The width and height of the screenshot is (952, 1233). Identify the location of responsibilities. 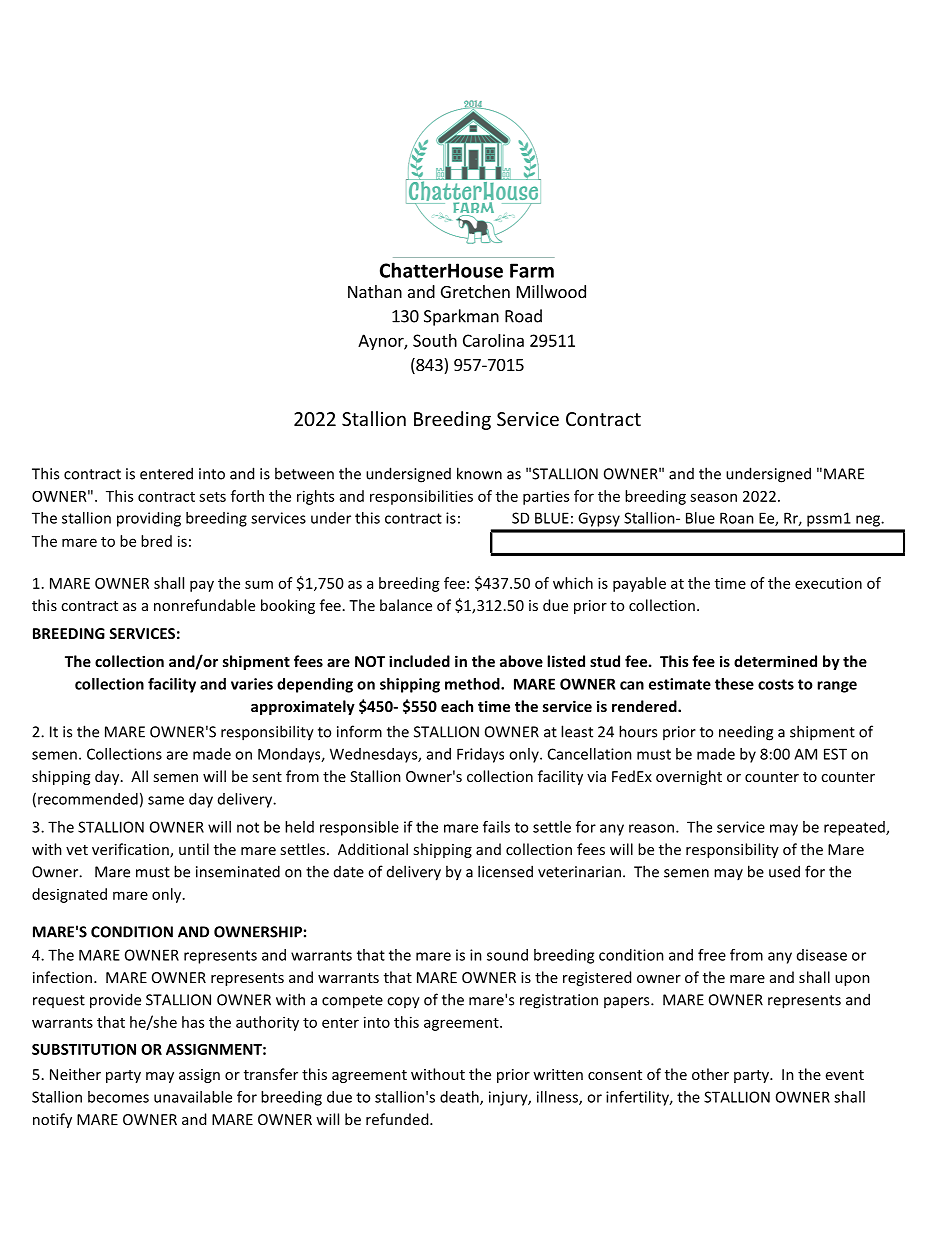
(421, 497).
